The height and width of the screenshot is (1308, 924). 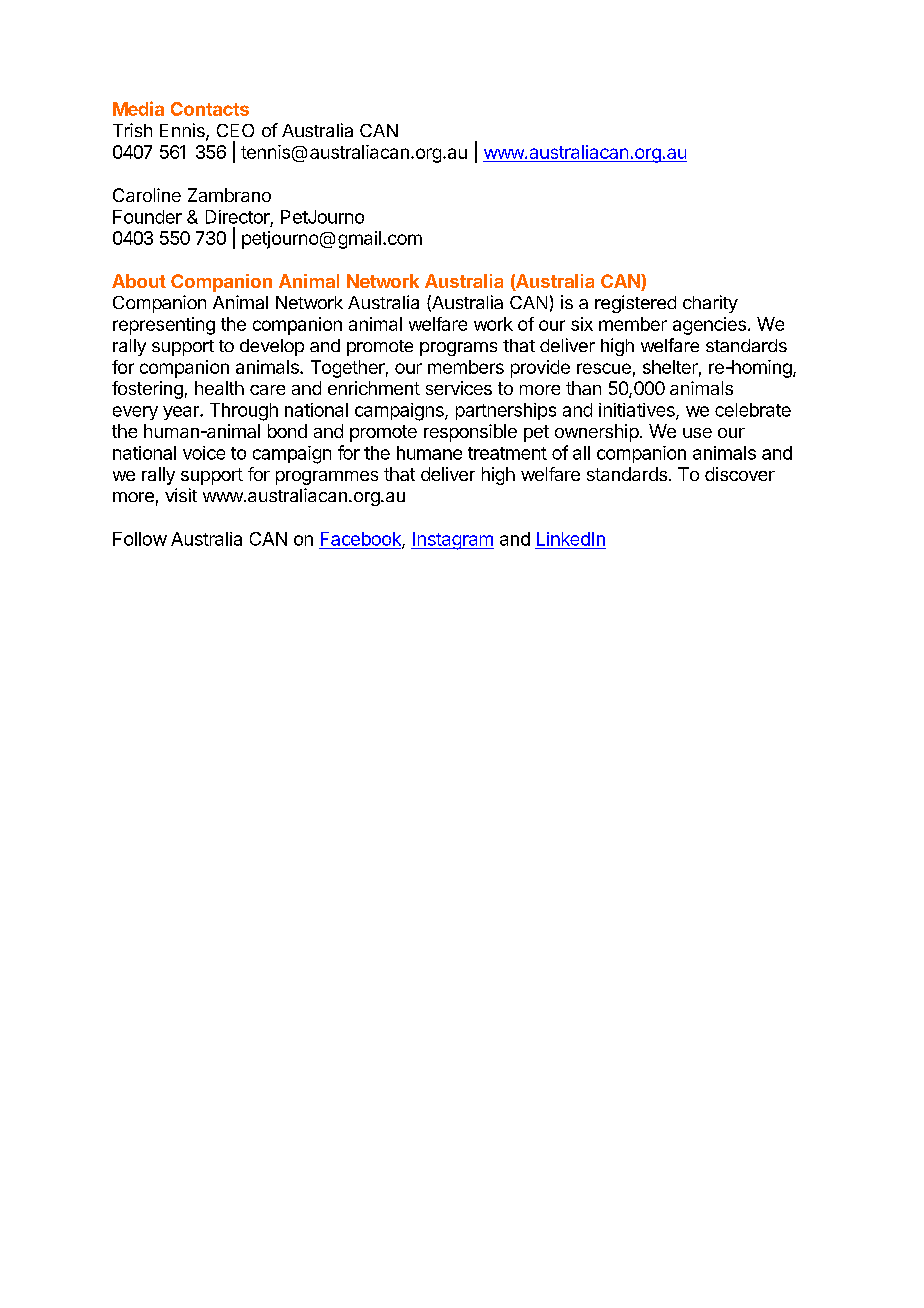 I want to click on six, so click(x=582, y=324).
